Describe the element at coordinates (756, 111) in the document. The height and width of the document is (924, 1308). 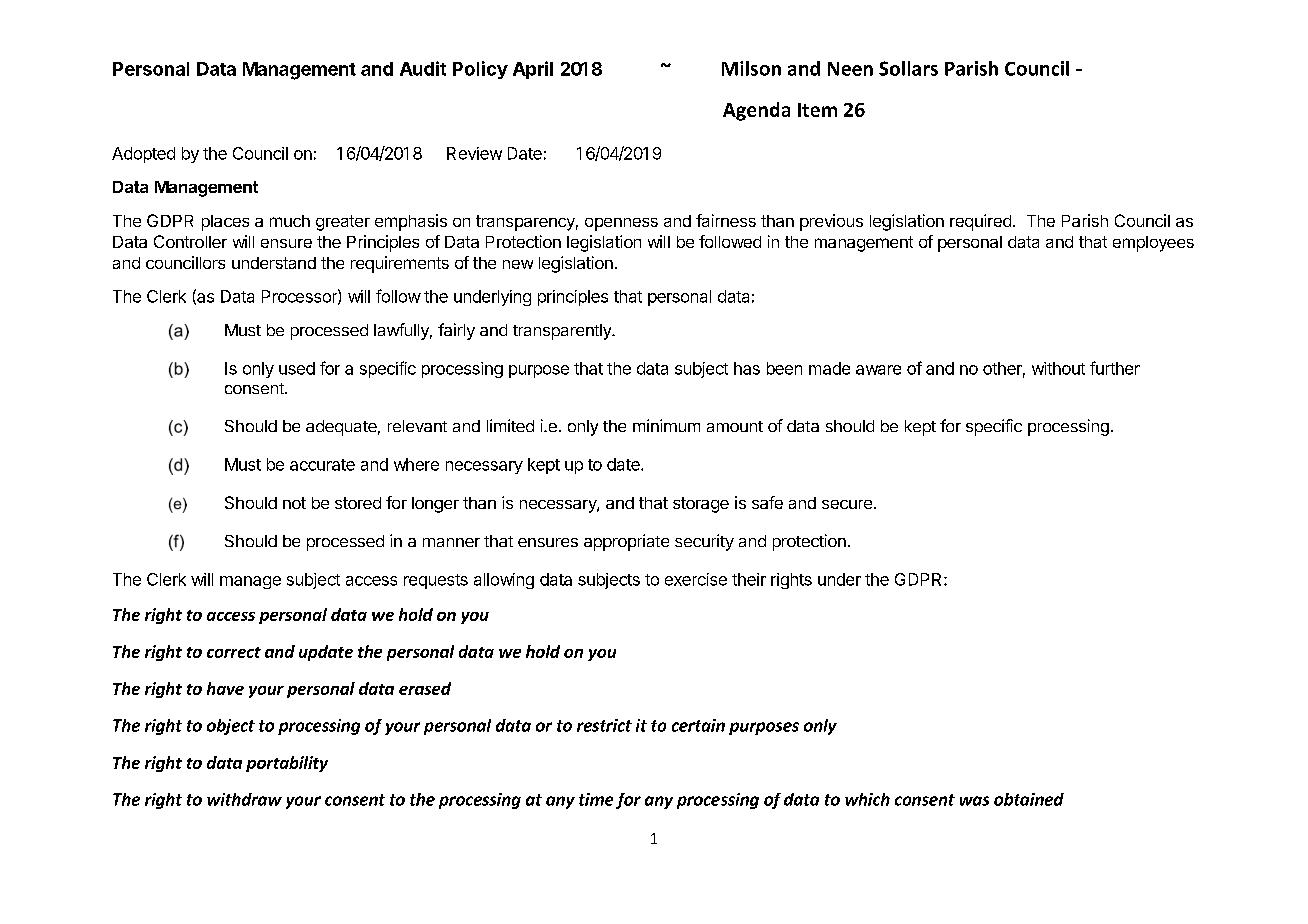
I see `Agenda` at that location.
